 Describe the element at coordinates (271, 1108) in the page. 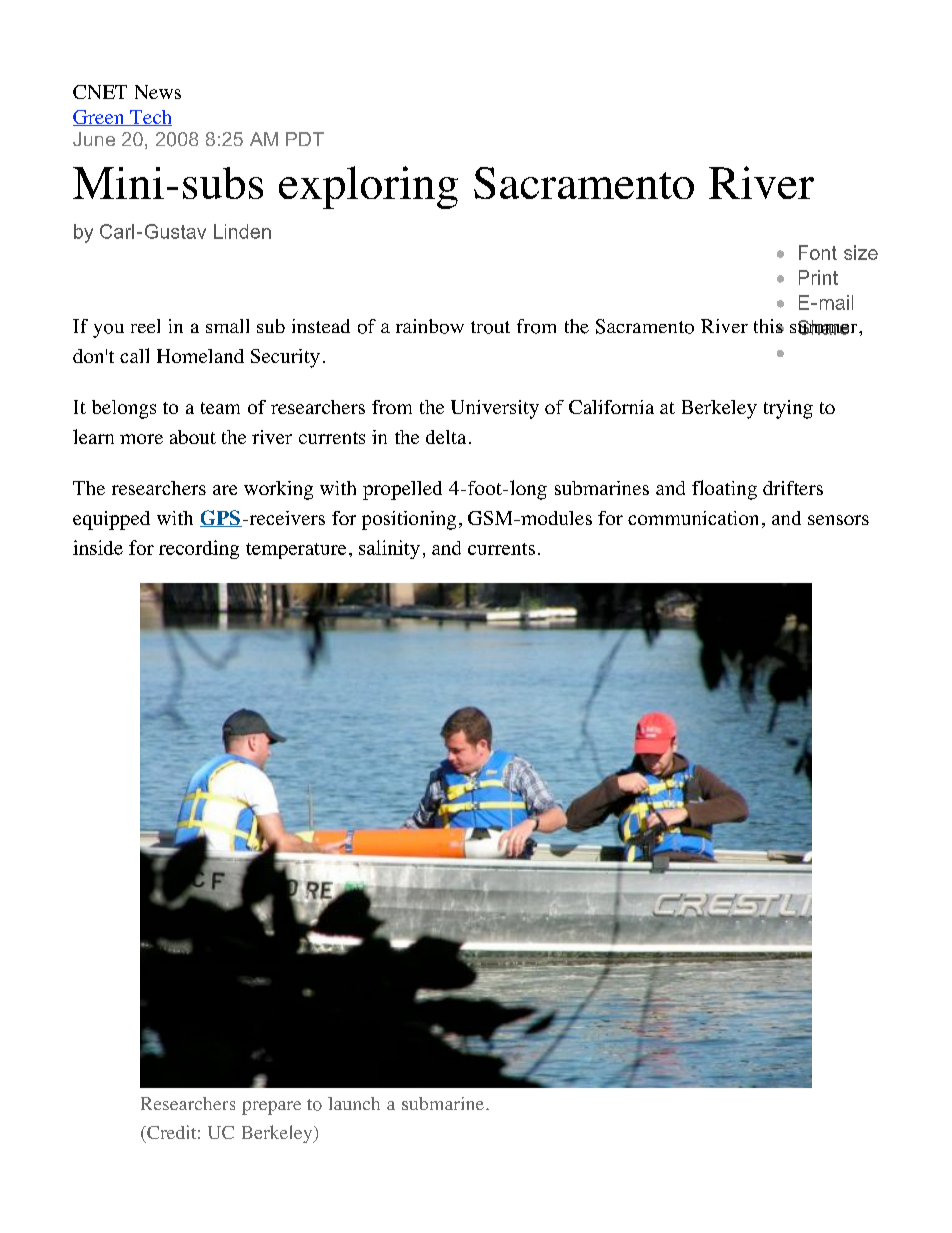

I see `prepare` at that location.
